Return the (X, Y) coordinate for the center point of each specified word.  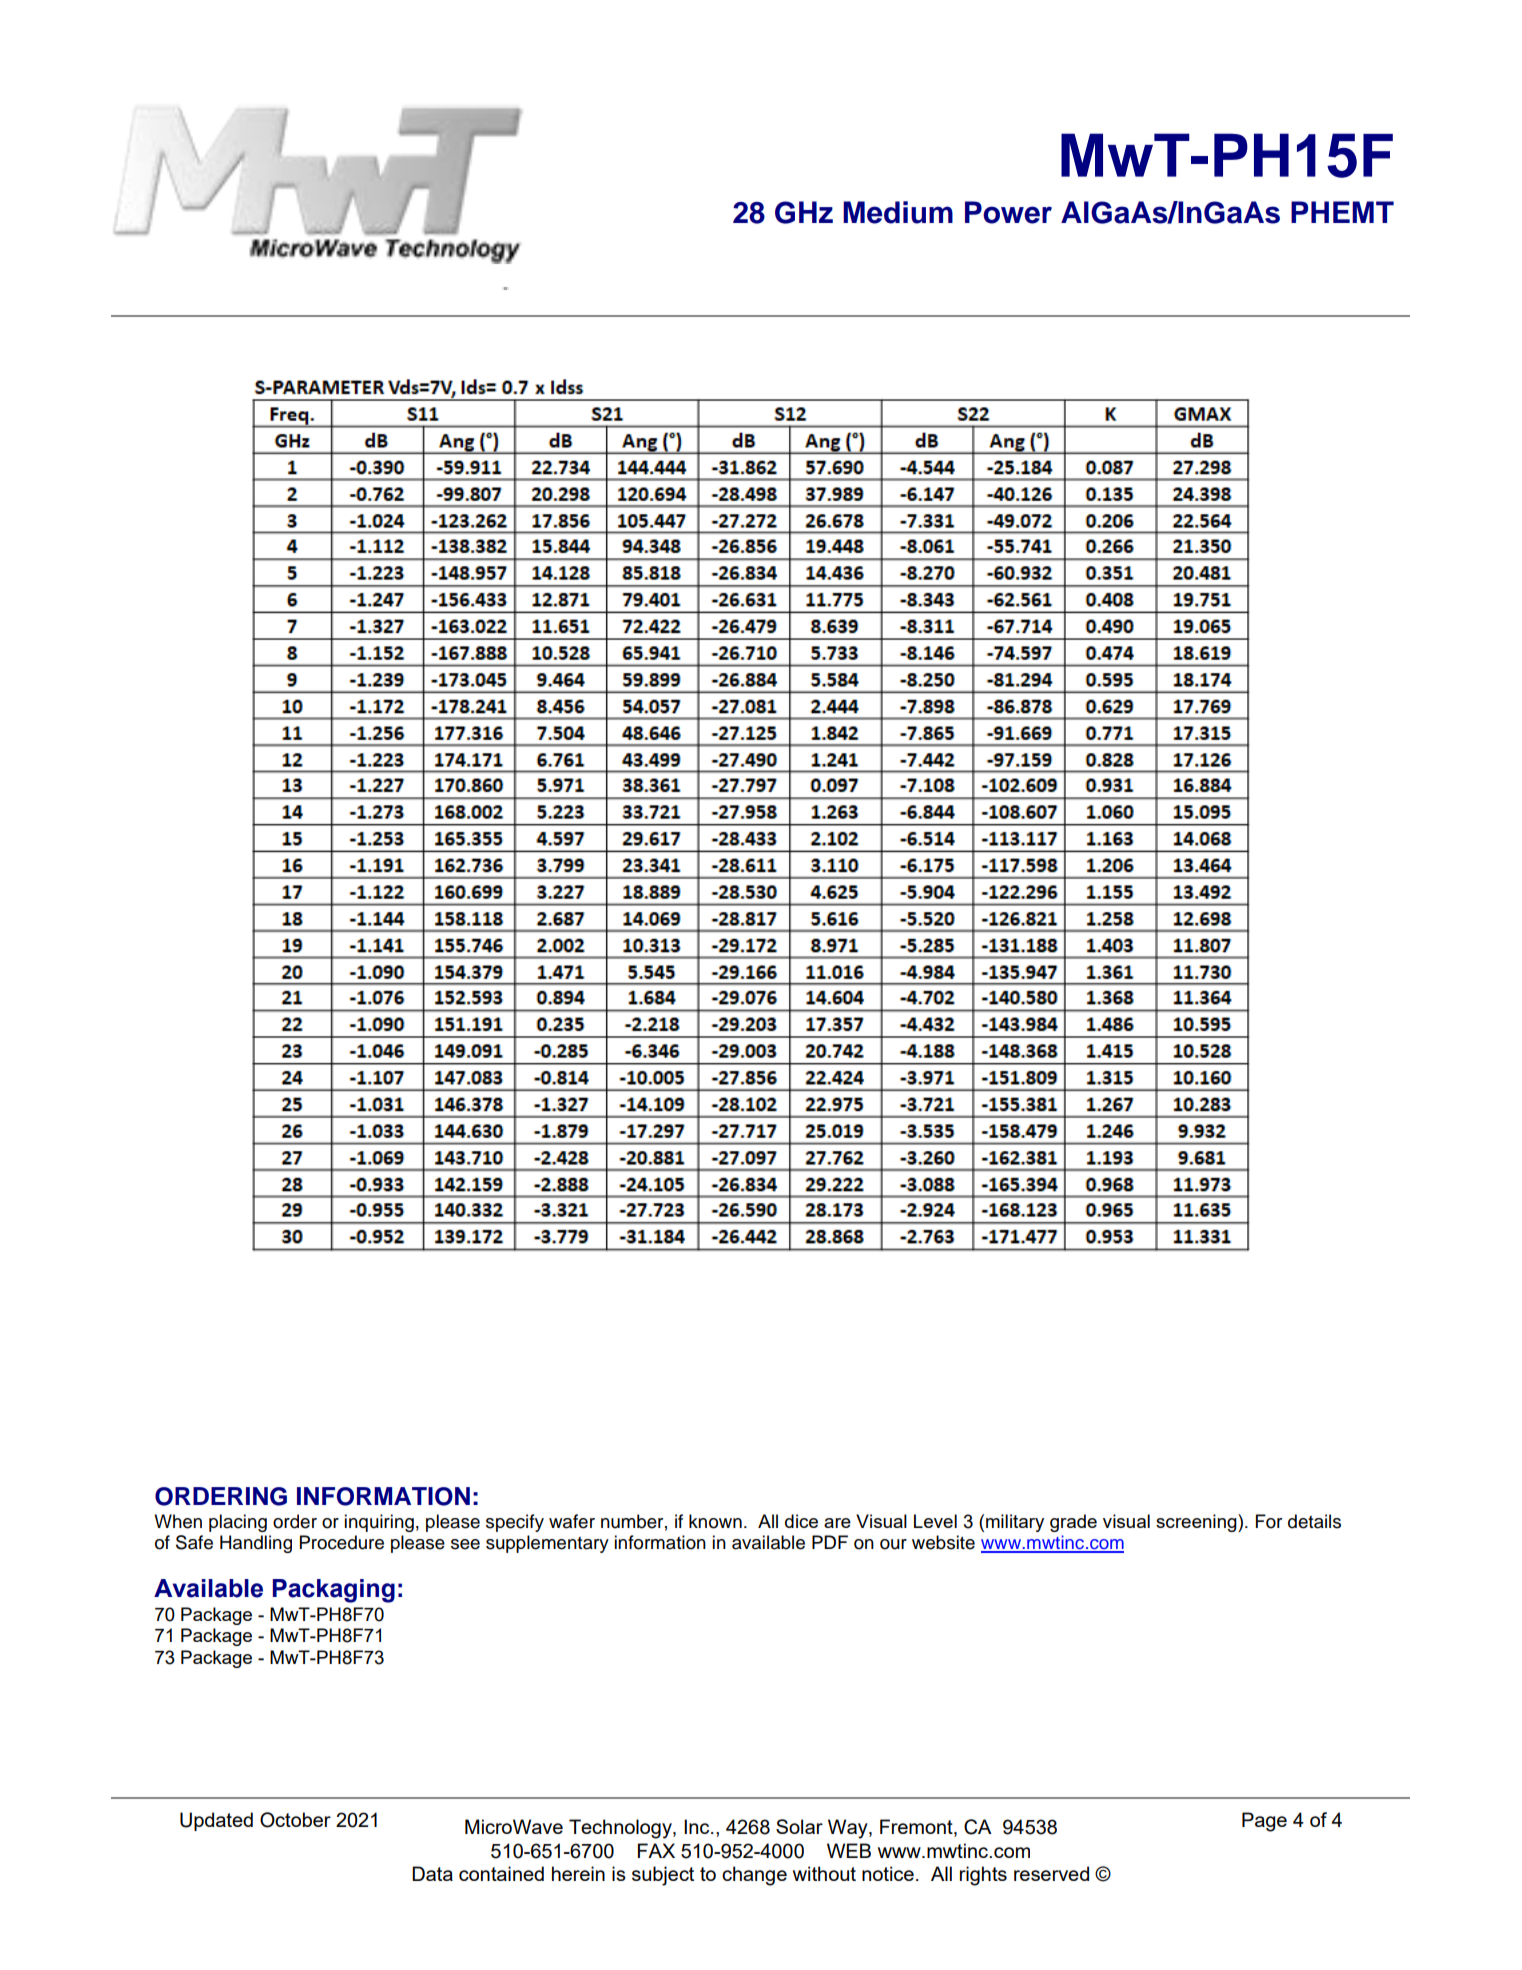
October (295, 1820)
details (1314, 1521)
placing (238, 1523)
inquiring (379, 1523)
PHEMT (1342, 212)
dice (801, 1521)
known (715, 1521)
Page (1264, 1822)
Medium (898, 212)
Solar (799, 1826)
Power (1008, 212)
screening (1197, 1523)
